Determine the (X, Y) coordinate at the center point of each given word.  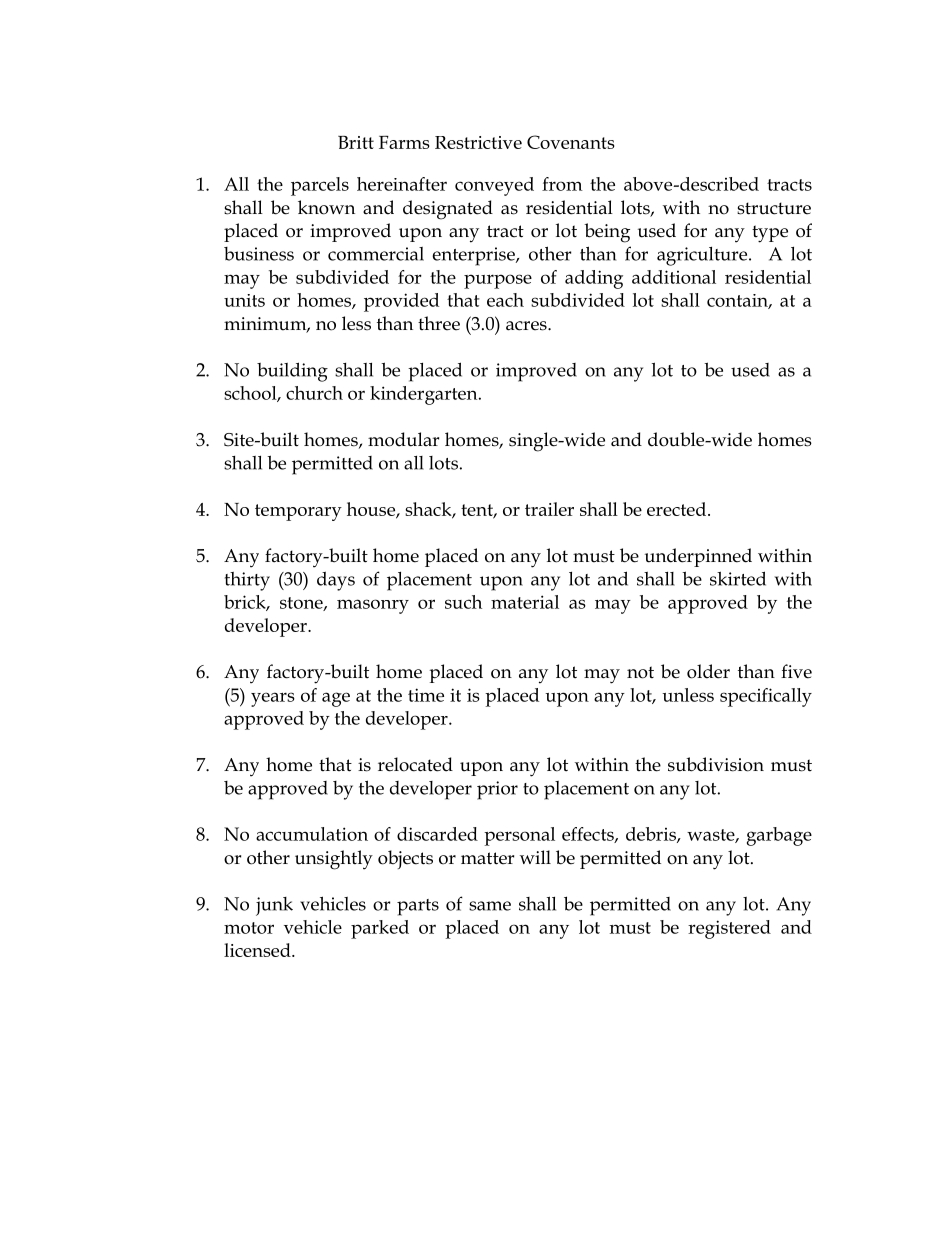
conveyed (494, 186)
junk (274, 906)
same (490, 906)
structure (774, 208)
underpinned (698, 557)
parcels (320, 186)
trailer (549, 509)
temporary (298, 512)
